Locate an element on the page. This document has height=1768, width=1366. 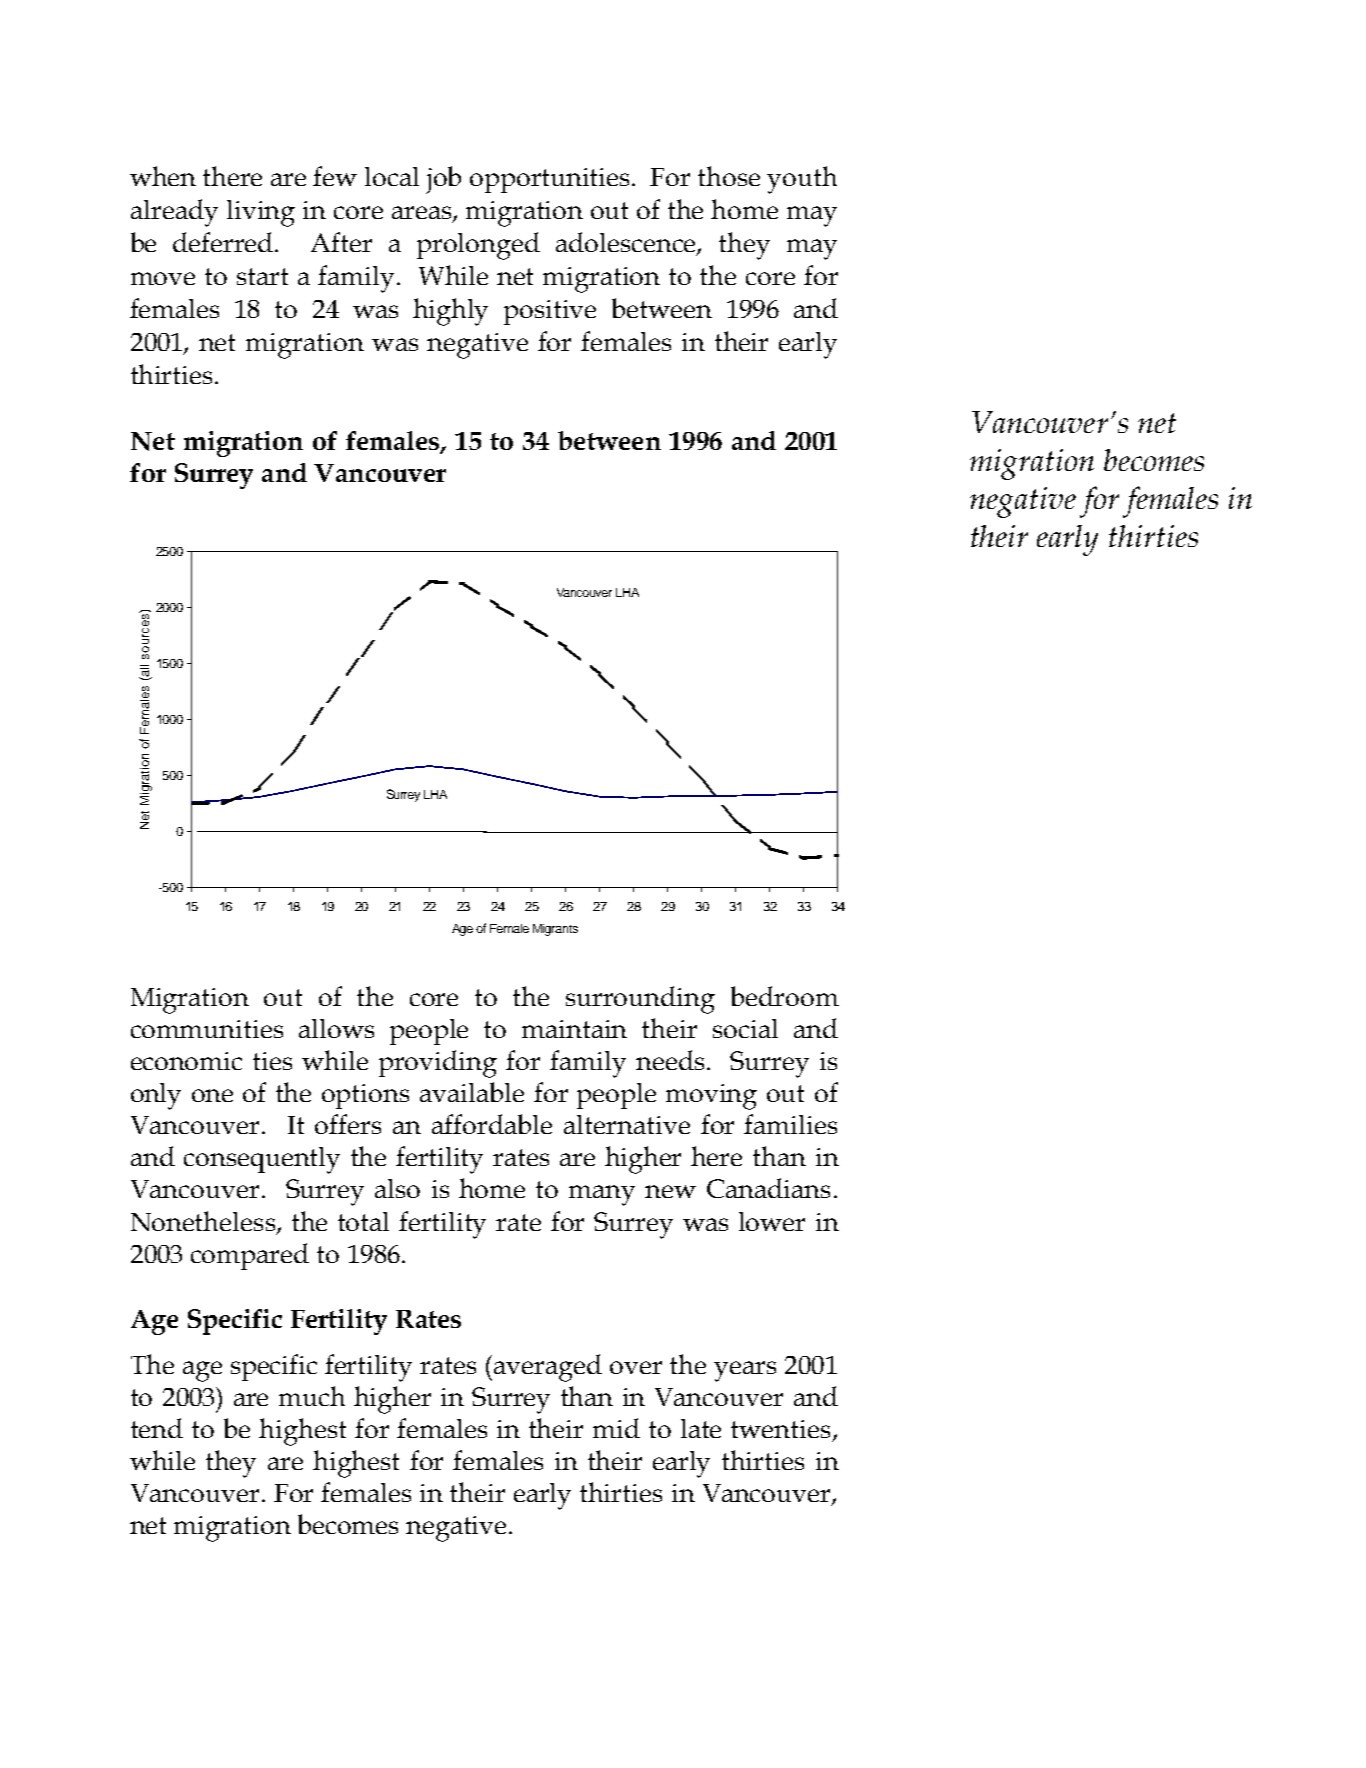
prolonged is located at coordinates (478, 246).
